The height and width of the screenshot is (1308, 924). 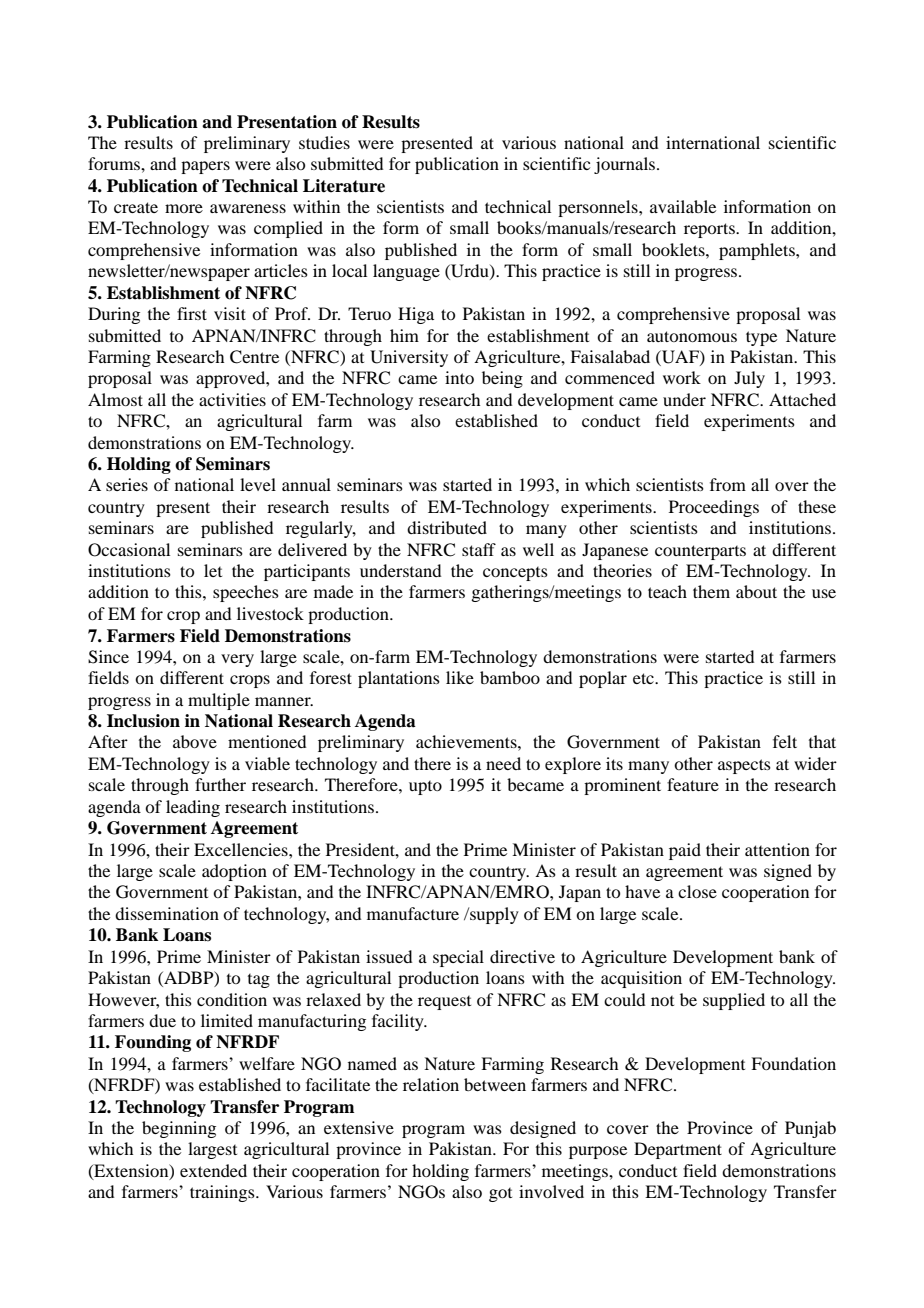 What do you see at coordinates (237, 660) in the screenshot?
I see `very` at bounding box center [237, 660].
